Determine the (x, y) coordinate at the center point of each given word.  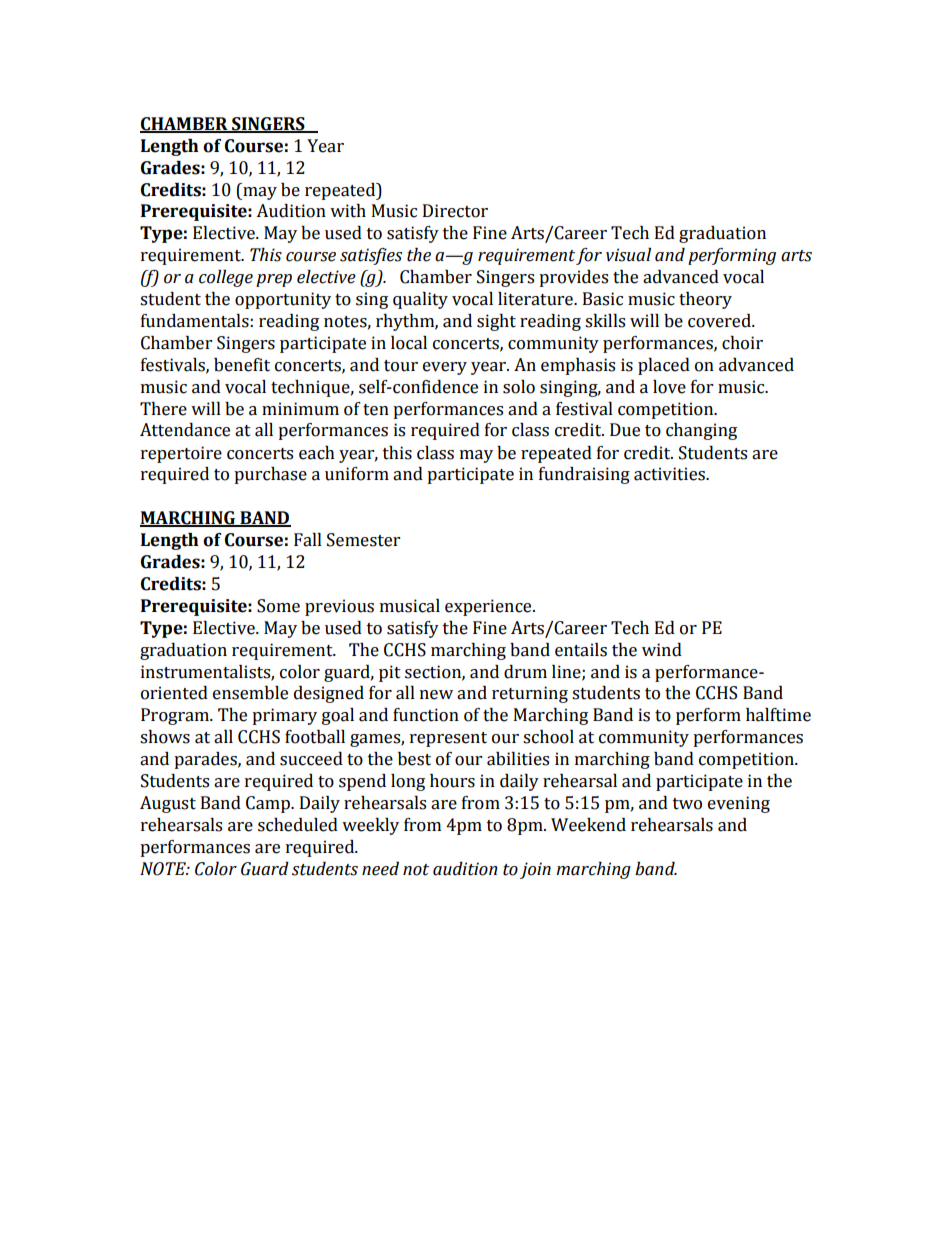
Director (455, 211)
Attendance (185, 430)
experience (489, 607)
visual (628, 255)
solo (519, 387)
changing (701, 431)
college (226, 278)
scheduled (298, 825)
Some (278, 606)
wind (662, 650)
